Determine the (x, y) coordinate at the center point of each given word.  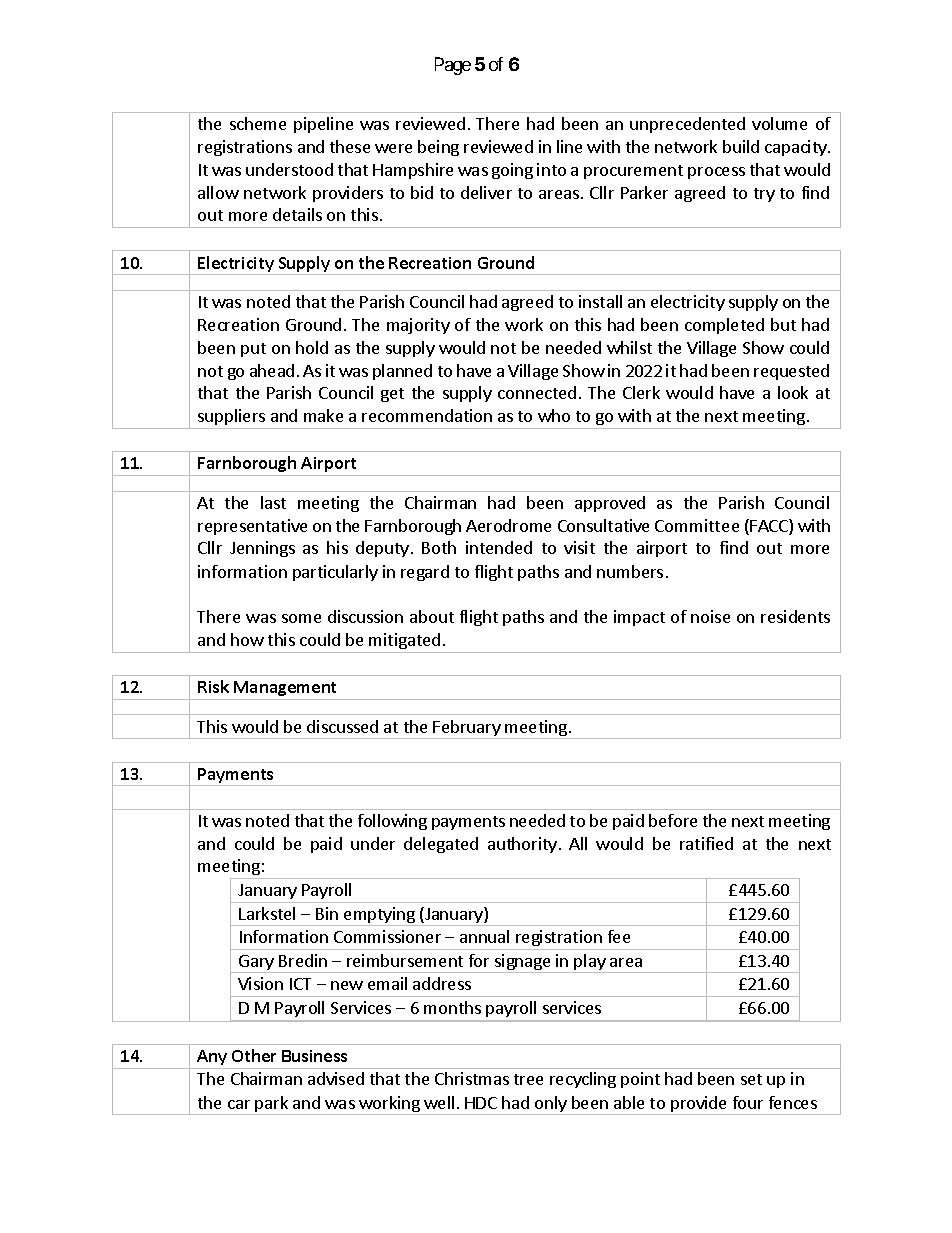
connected (537, 392)
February (467, 729)
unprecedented (687, 125)
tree (528, 1079)
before (673, 820)
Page (453, 66)
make (323, 415)
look (793, 392)
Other (254, 1055)
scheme (258, 123)
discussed (342, 726)
